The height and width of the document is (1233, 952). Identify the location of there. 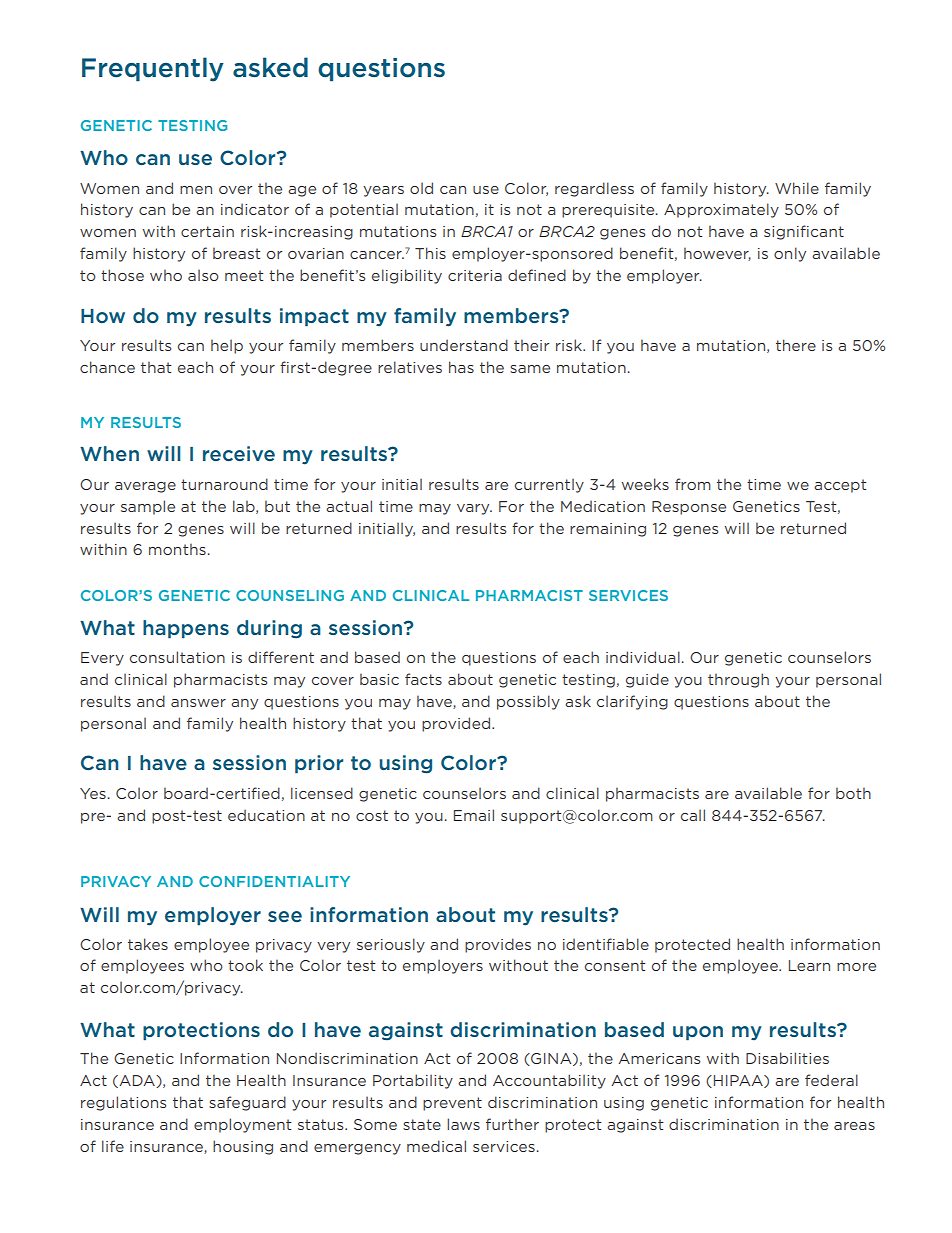
(796, 345).
